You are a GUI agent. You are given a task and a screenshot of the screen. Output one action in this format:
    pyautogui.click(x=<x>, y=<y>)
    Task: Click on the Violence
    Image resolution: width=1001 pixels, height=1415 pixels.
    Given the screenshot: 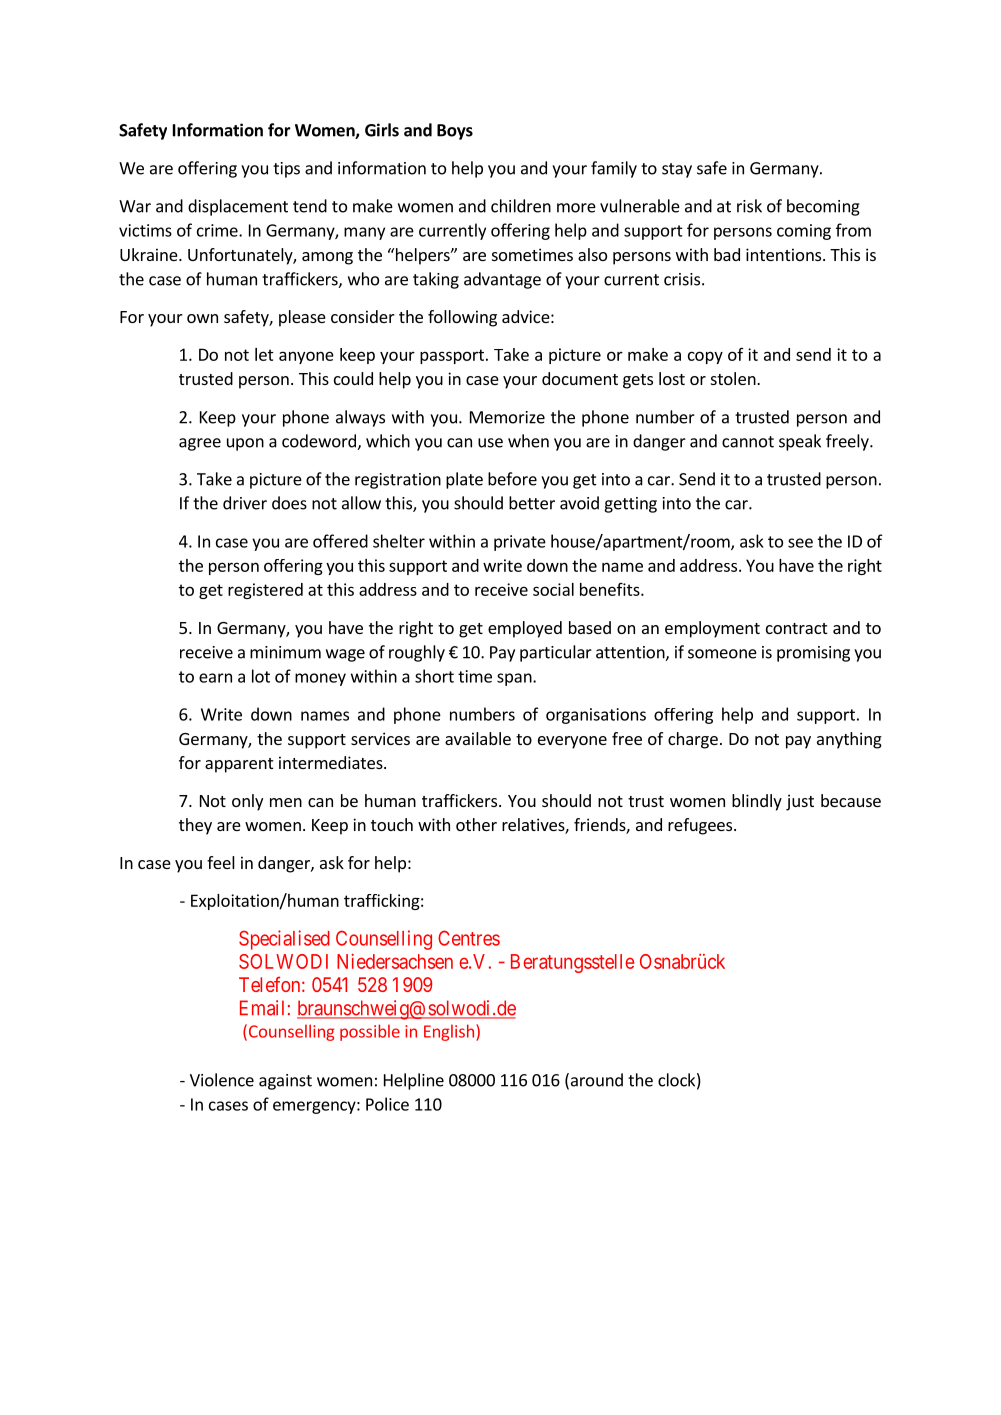 What is the action you would take?
    pyautogui.click(x=222, y=1080)
